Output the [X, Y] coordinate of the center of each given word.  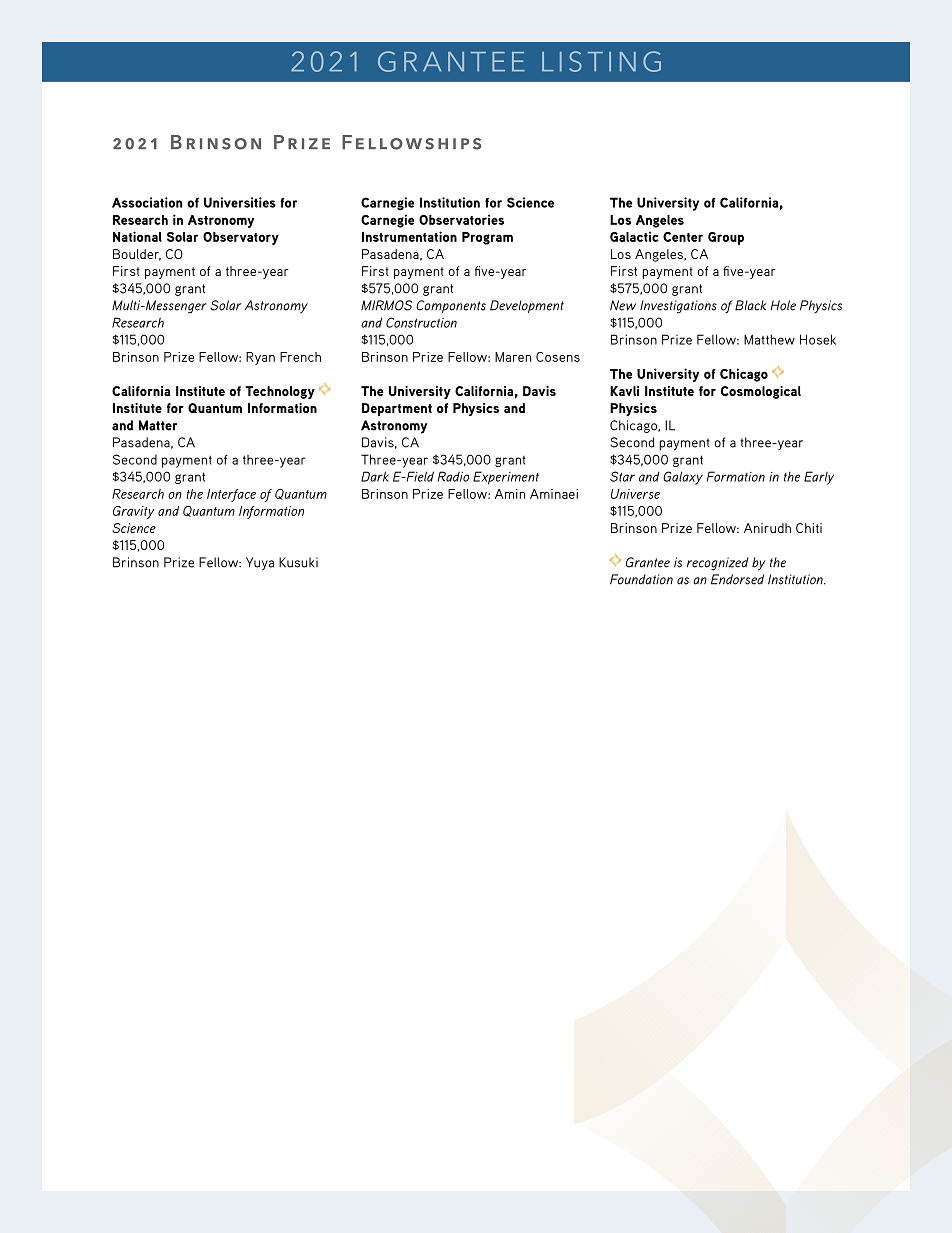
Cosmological [761, 392]
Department [397, 409]
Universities [240, 202]
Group [726, 238]
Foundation [641, 579]
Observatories [461, 219]
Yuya [260, 564]
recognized [717, 564]
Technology [280, 392]
